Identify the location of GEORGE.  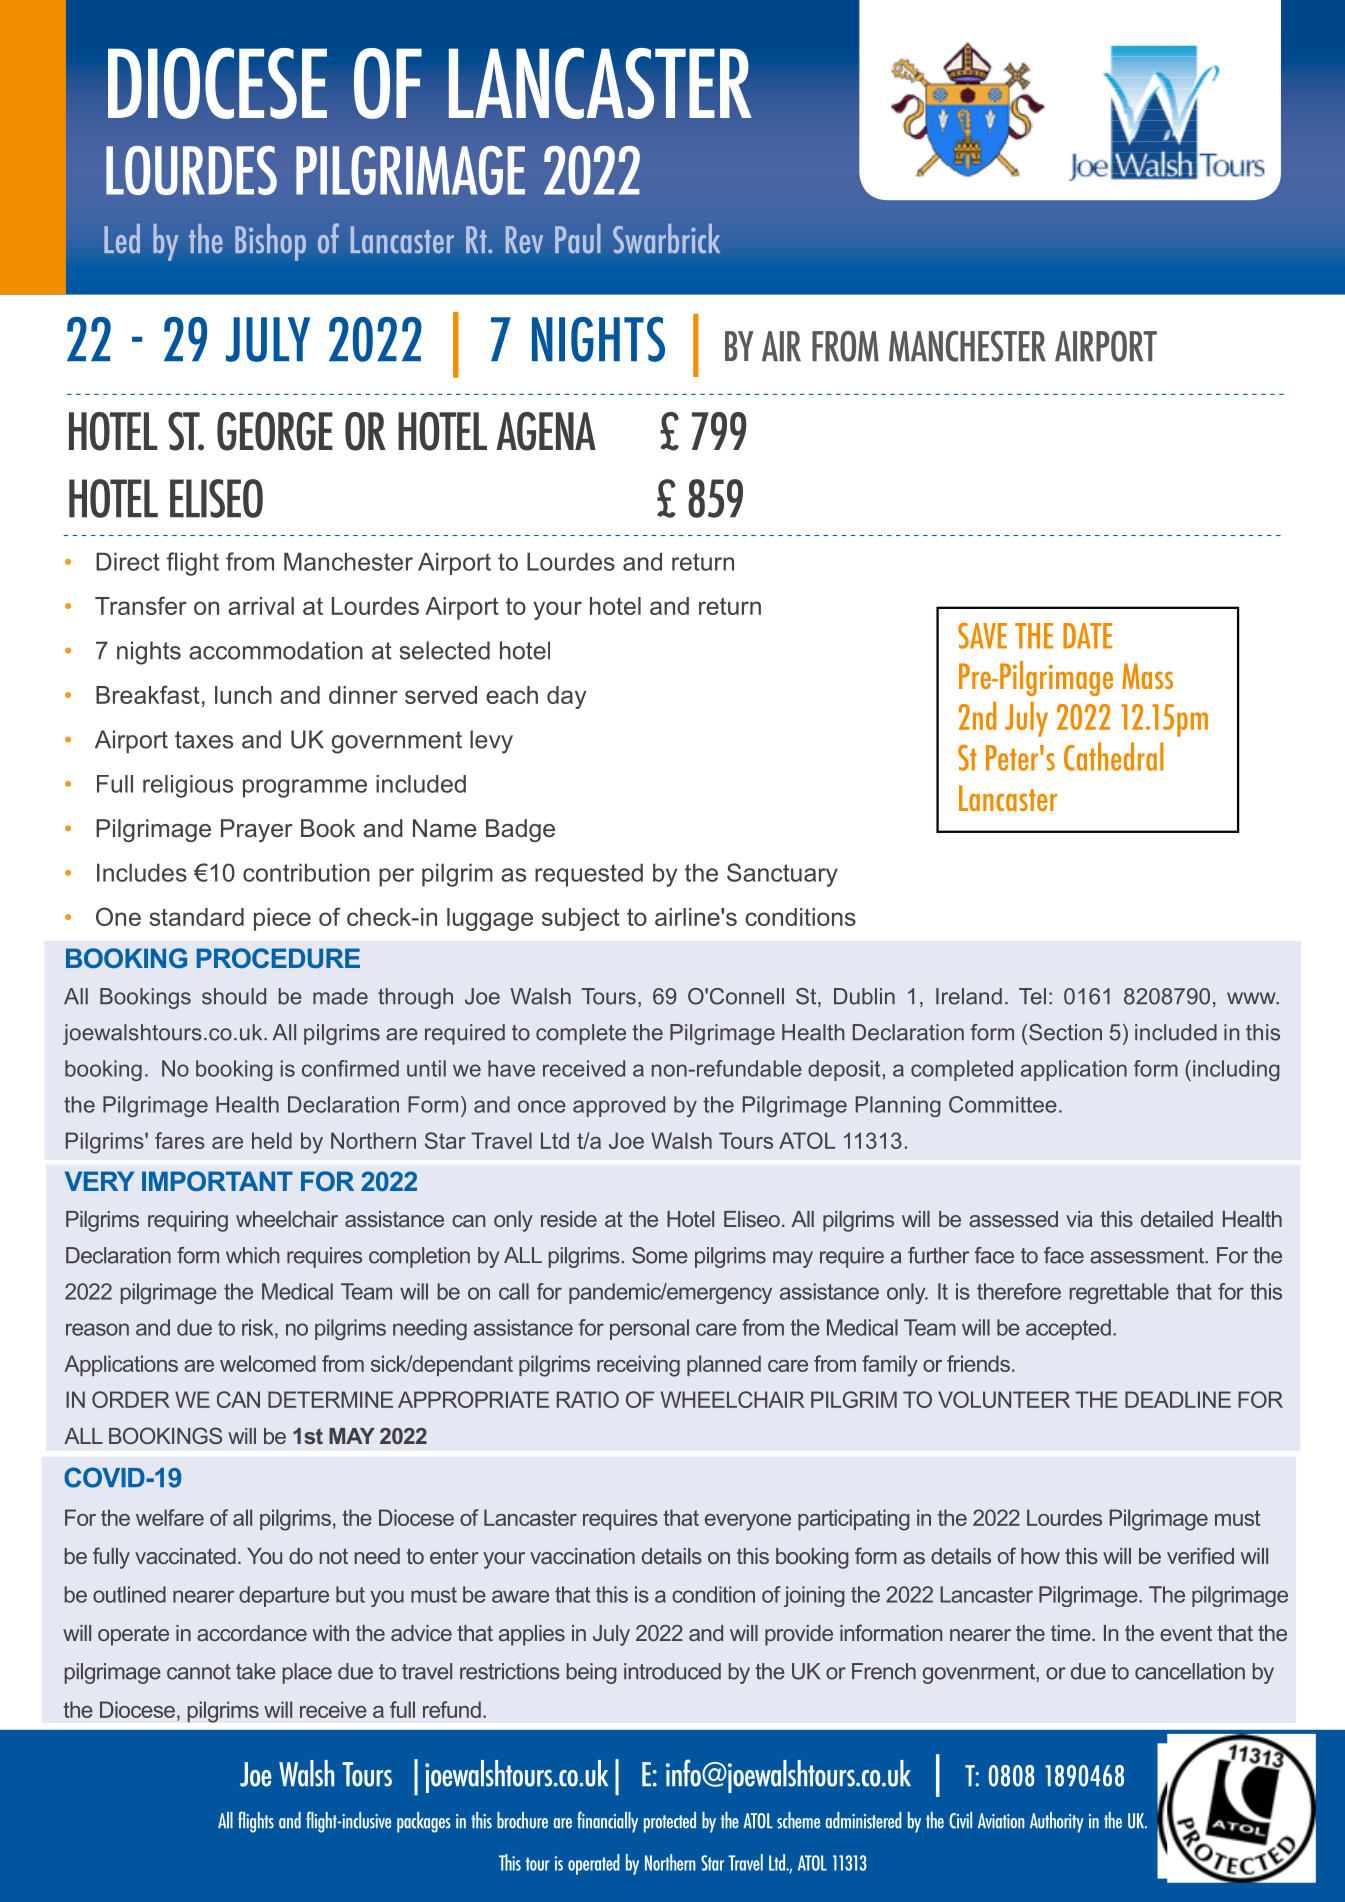
(275, 431).
